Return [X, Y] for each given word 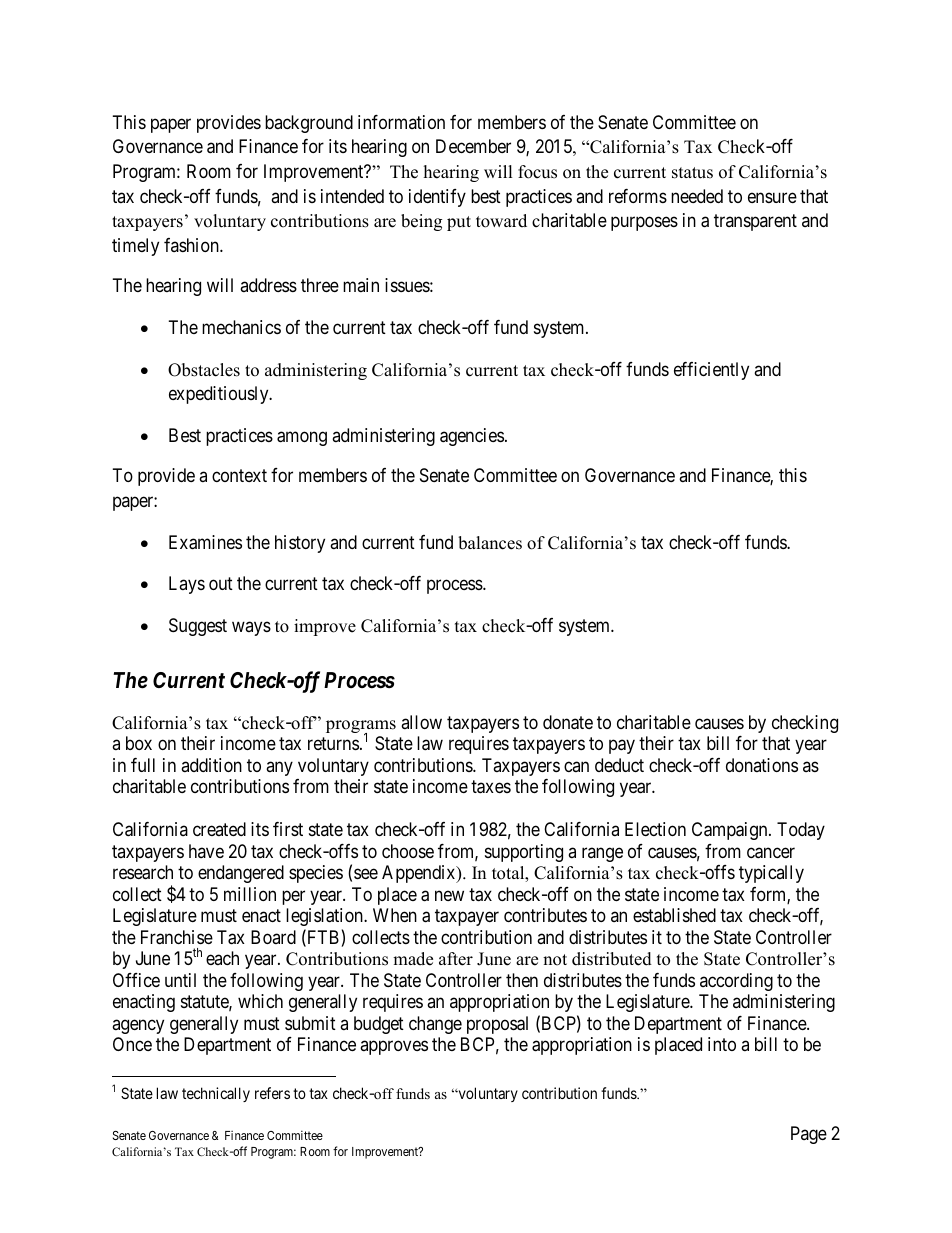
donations [762, 765]
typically [771, 874]
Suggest [198, 627]
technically [216, 1094]
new [449, 895]
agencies [472, 437]
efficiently [711, 371]
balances [490, 543]
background [309, 124]
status [692, 173]
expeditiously [220, 395]
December [473, 146]
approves [394, 1048]
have [206, 851]
